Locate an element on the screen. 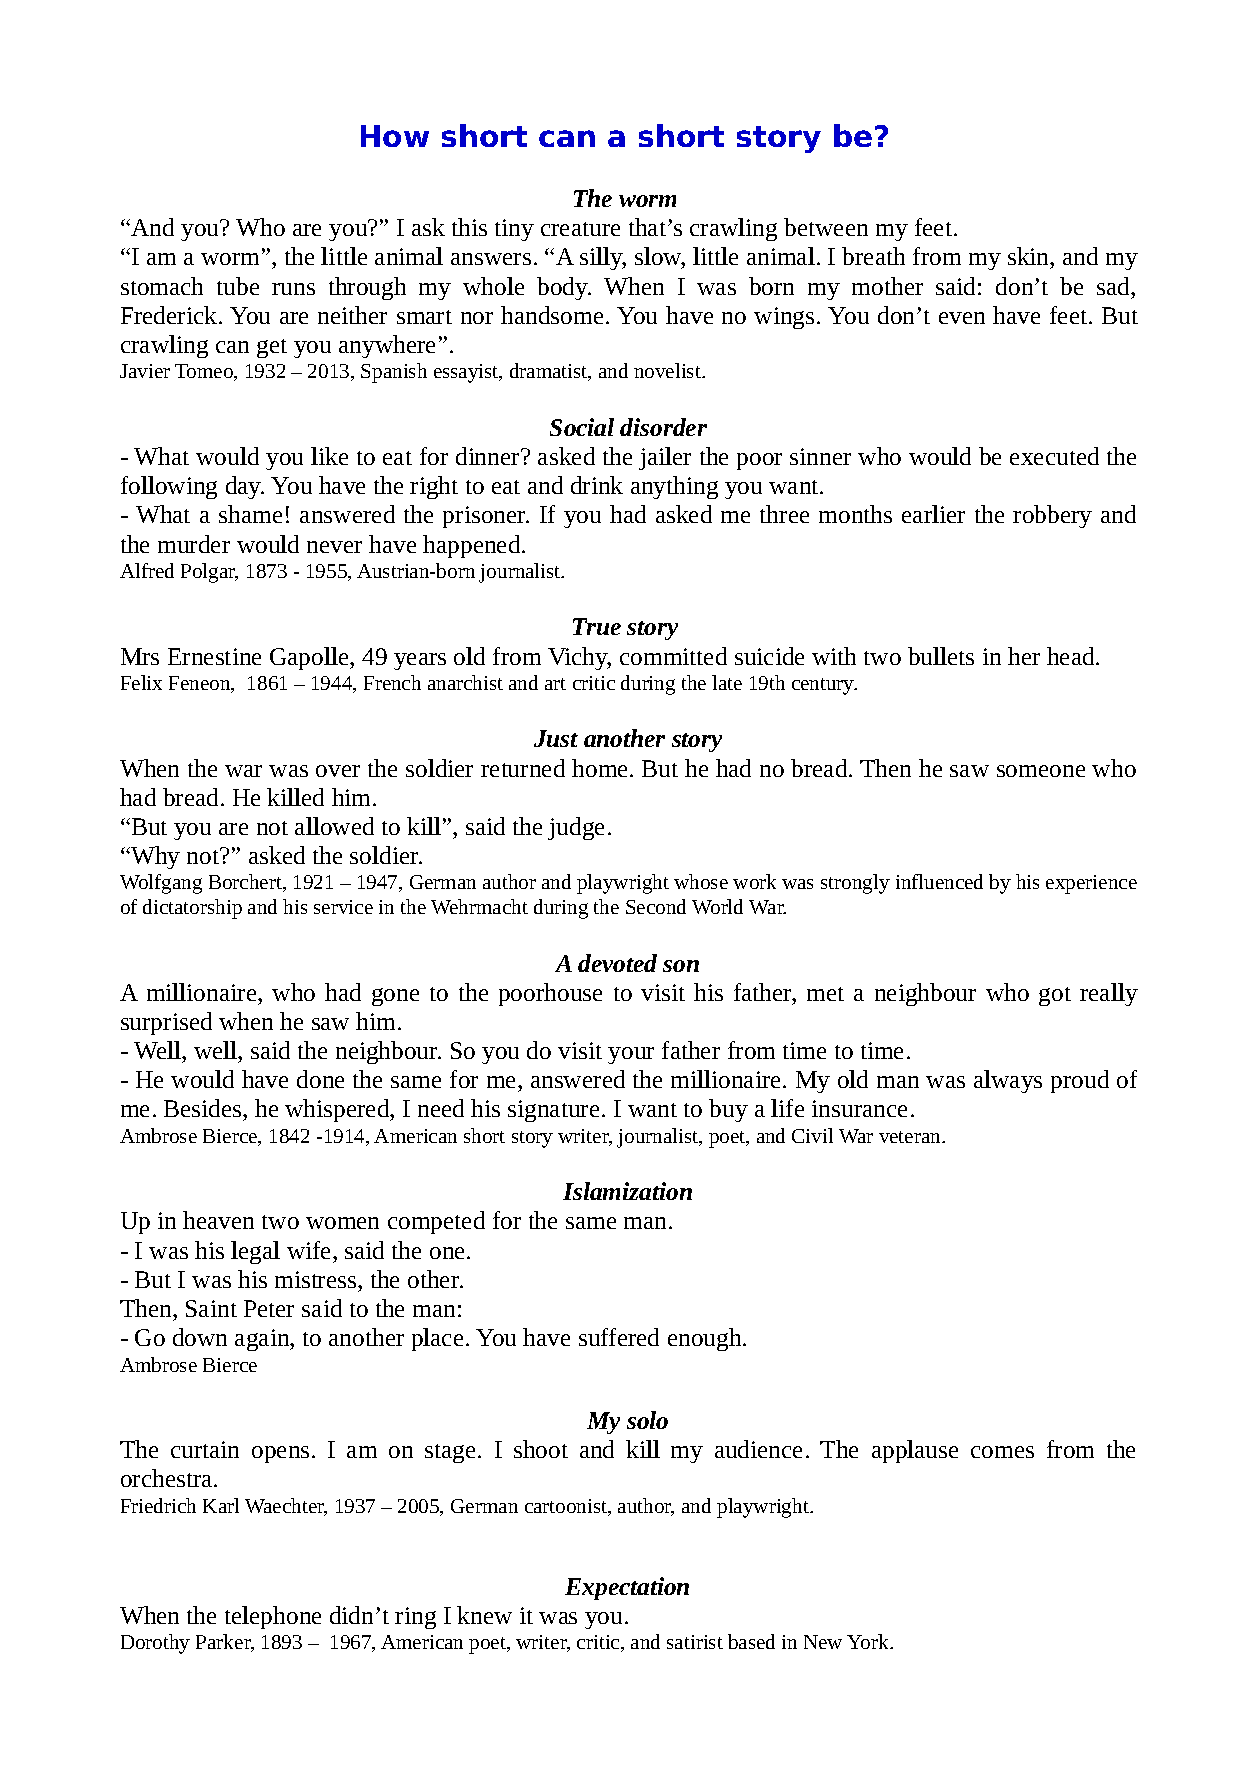 The height and width of the screenshot is (1781, 1259). creature is located at coordinates (580, 229).
